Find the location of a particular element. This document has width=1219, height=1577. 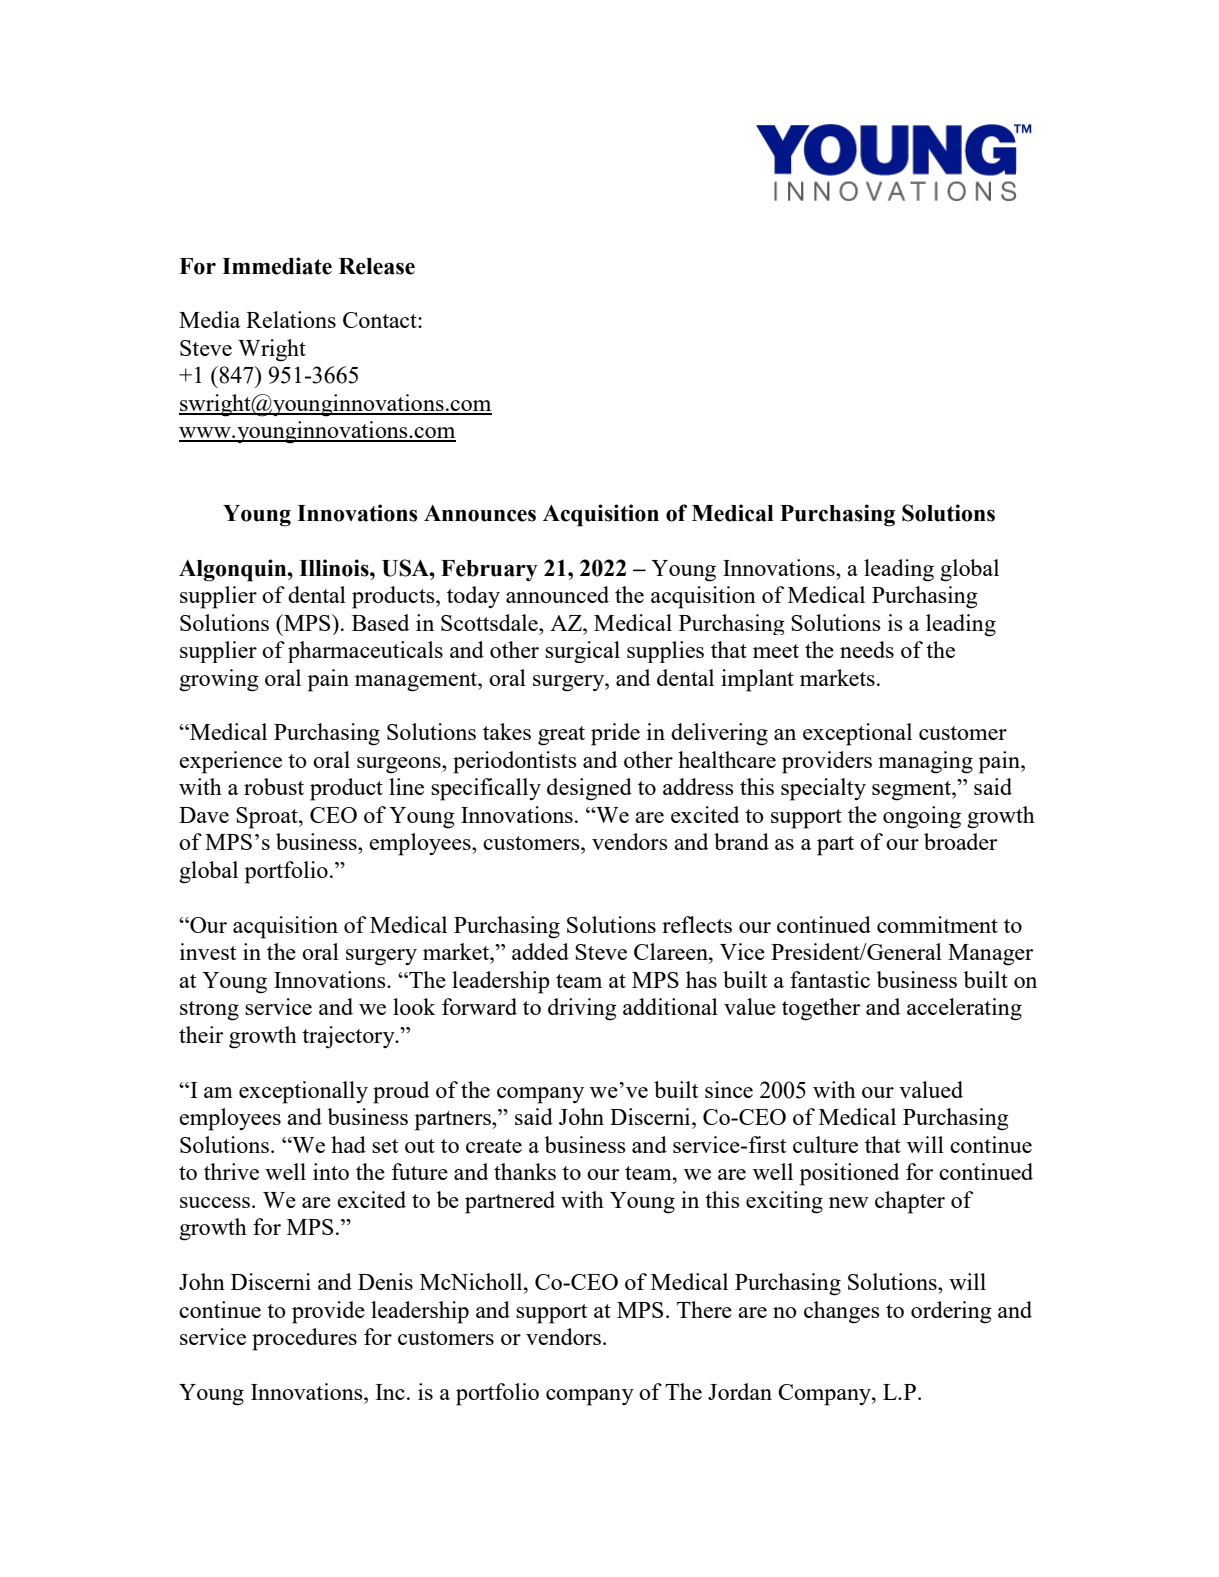

accelerating is located at coordinates (964, 1009).
